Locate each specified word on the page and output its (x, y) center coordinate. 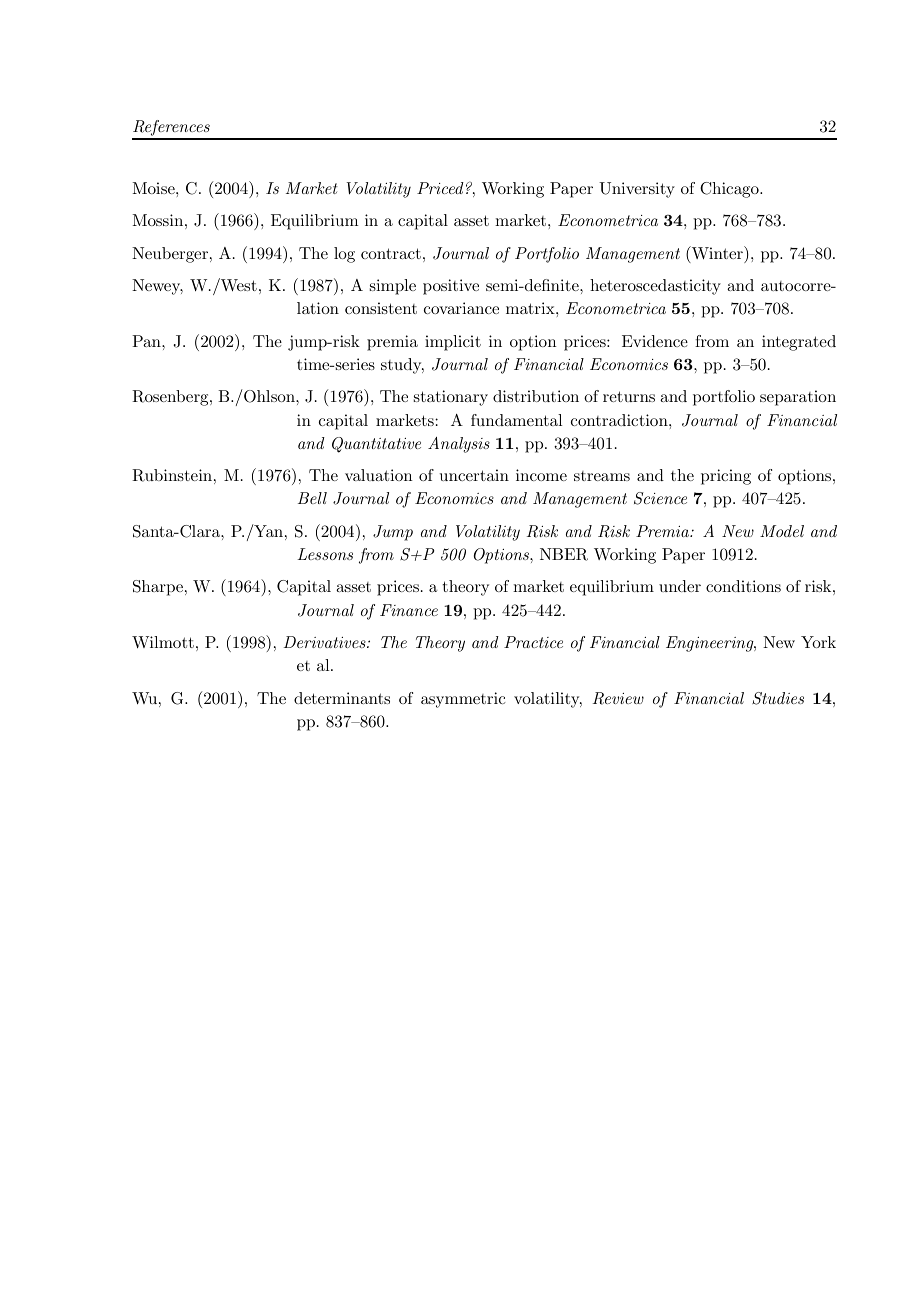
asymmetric (463, 700)
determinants (342, 698)
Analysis (459, 445)
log (344, 255)
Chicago (730, 190)
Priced (440, 188)
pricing (726, 477)
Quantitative (376, 445)
